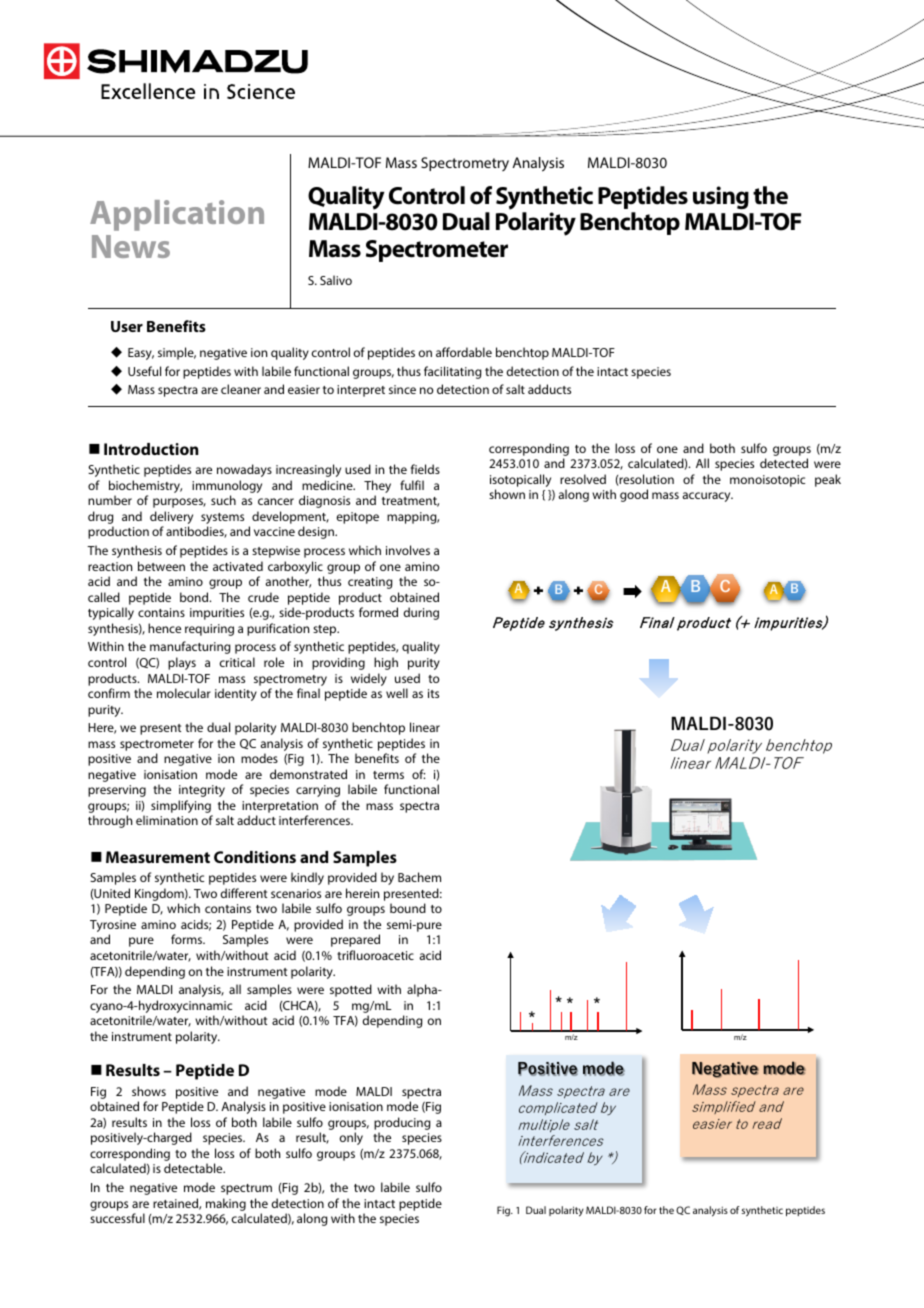  Describe the element at coordinates (421, 613) in the screenshot. I see `during` at that location.
